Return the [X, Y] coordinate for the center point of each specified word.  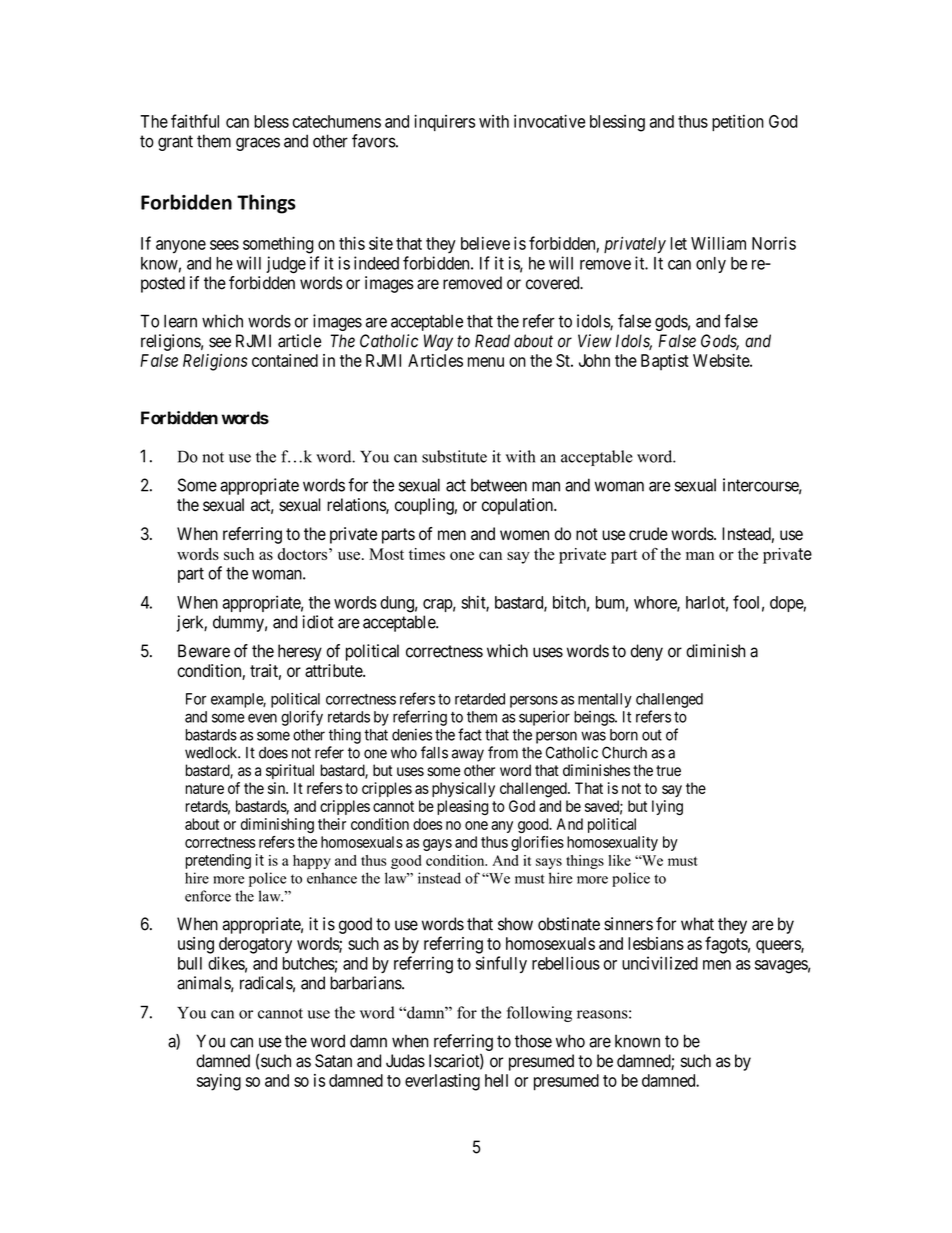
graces [258, 144]
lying [667, 808]
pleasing [462, 807]
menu [486, 362]
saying [219, 1082]
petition [738, 122]
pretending [218, 861]
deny [647, 652]
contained [285, 360]
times [427, 554]
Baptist [665, 362]
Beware [204, 651]
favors [374, 141]
